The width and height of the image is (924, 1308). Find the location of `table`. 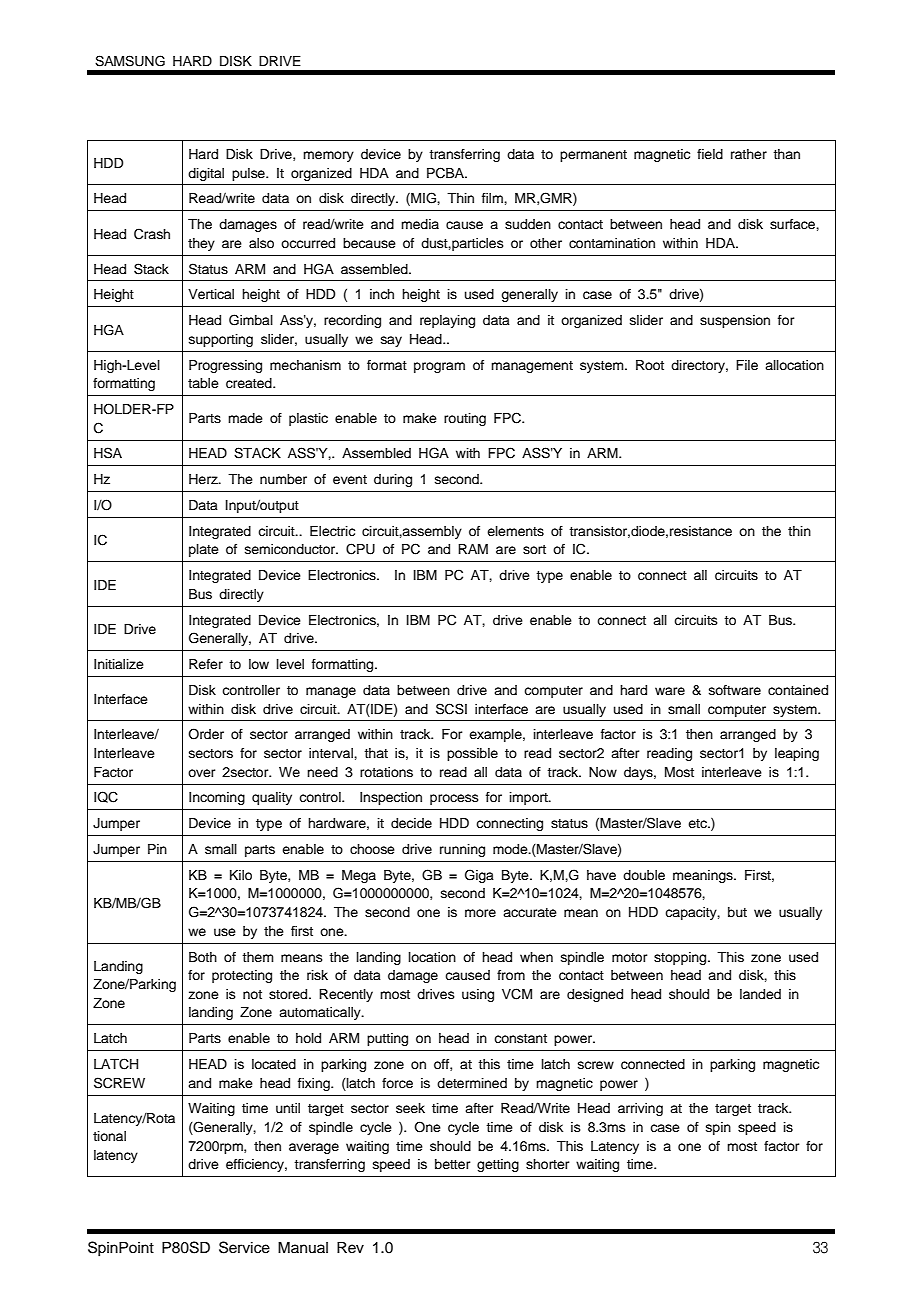

table is located at coordinates (203, 383).
